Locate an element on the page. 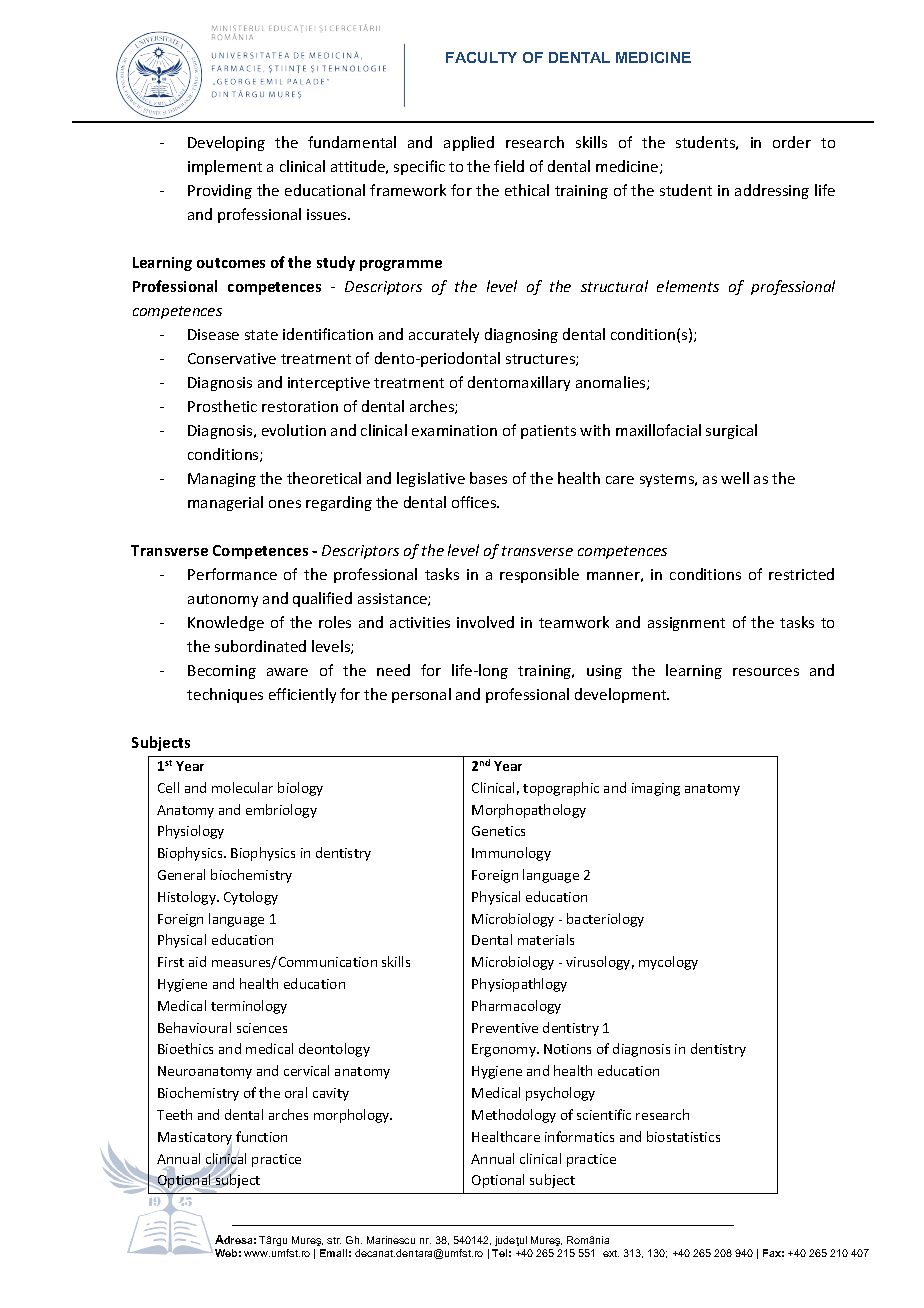  FACULTY is located at coordinates (481, 57).
